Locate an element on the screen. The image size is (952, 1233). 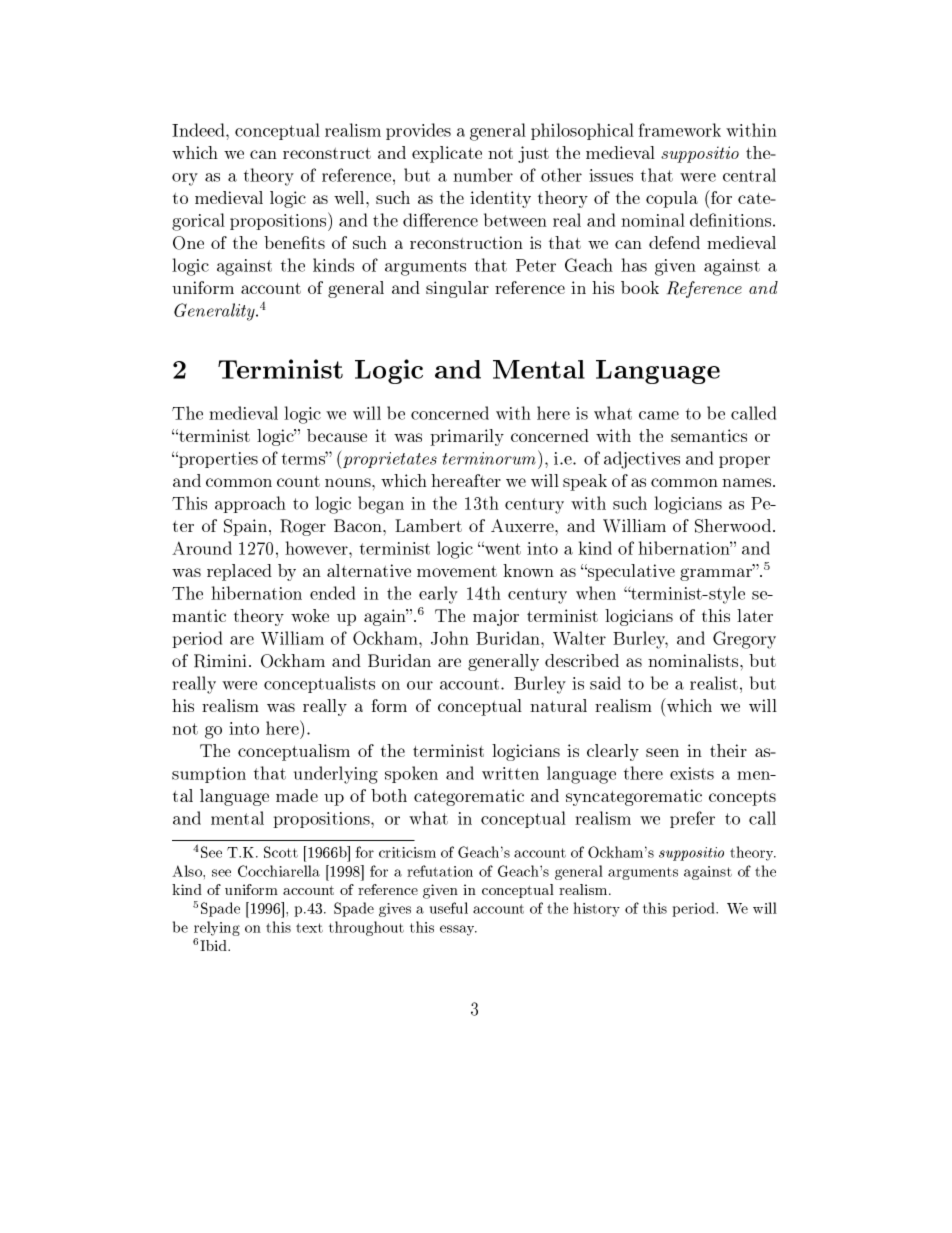
Indeed is located at coordinates (199, 130).
